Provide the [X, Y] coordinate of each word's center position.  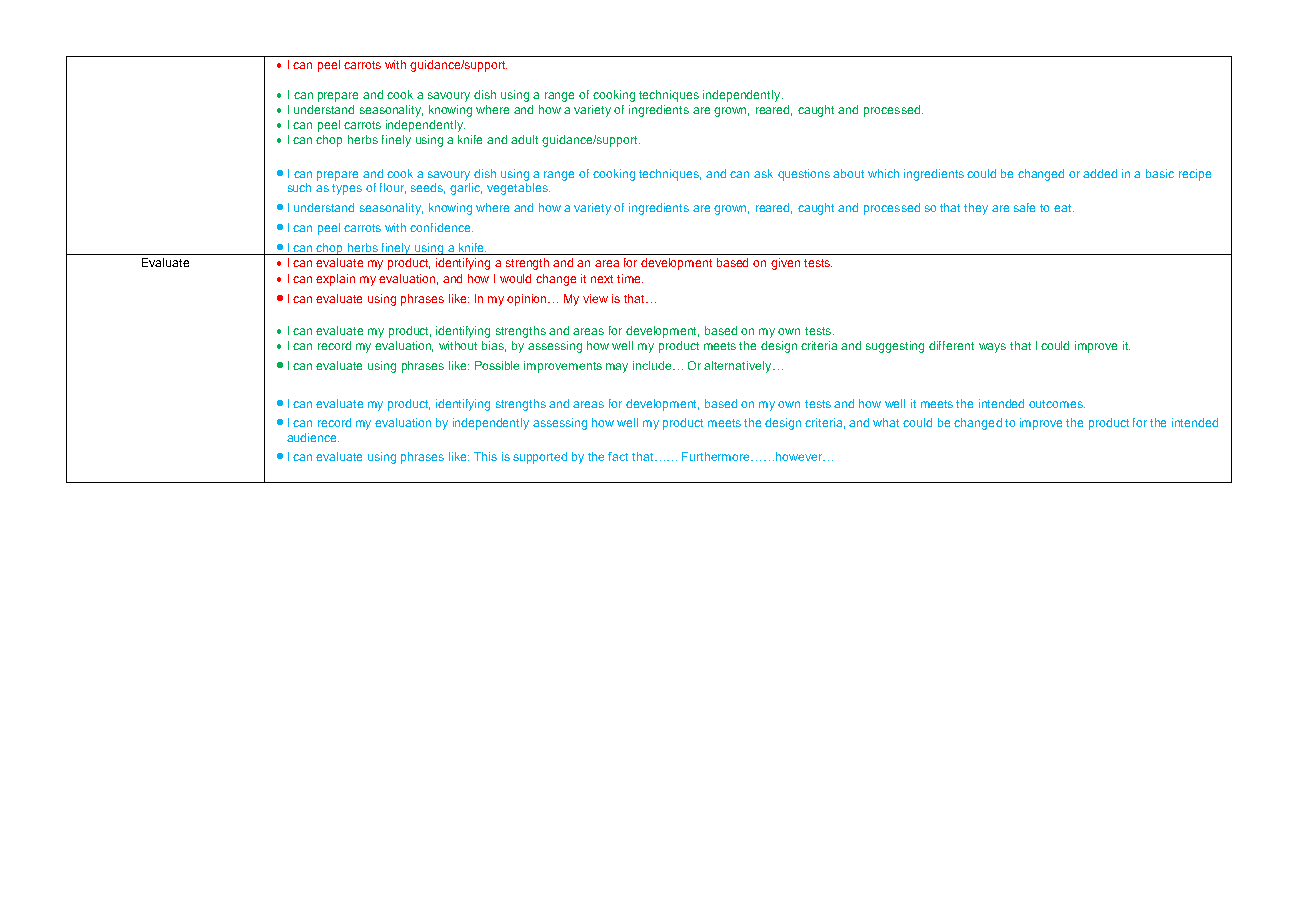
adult [524, 139]
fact [618, 456]
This [485, 456]
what [886, 422]
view [595, 298]
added [1100, 173]
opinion [528, 300]
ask [763, 173]
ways [992, 348]
